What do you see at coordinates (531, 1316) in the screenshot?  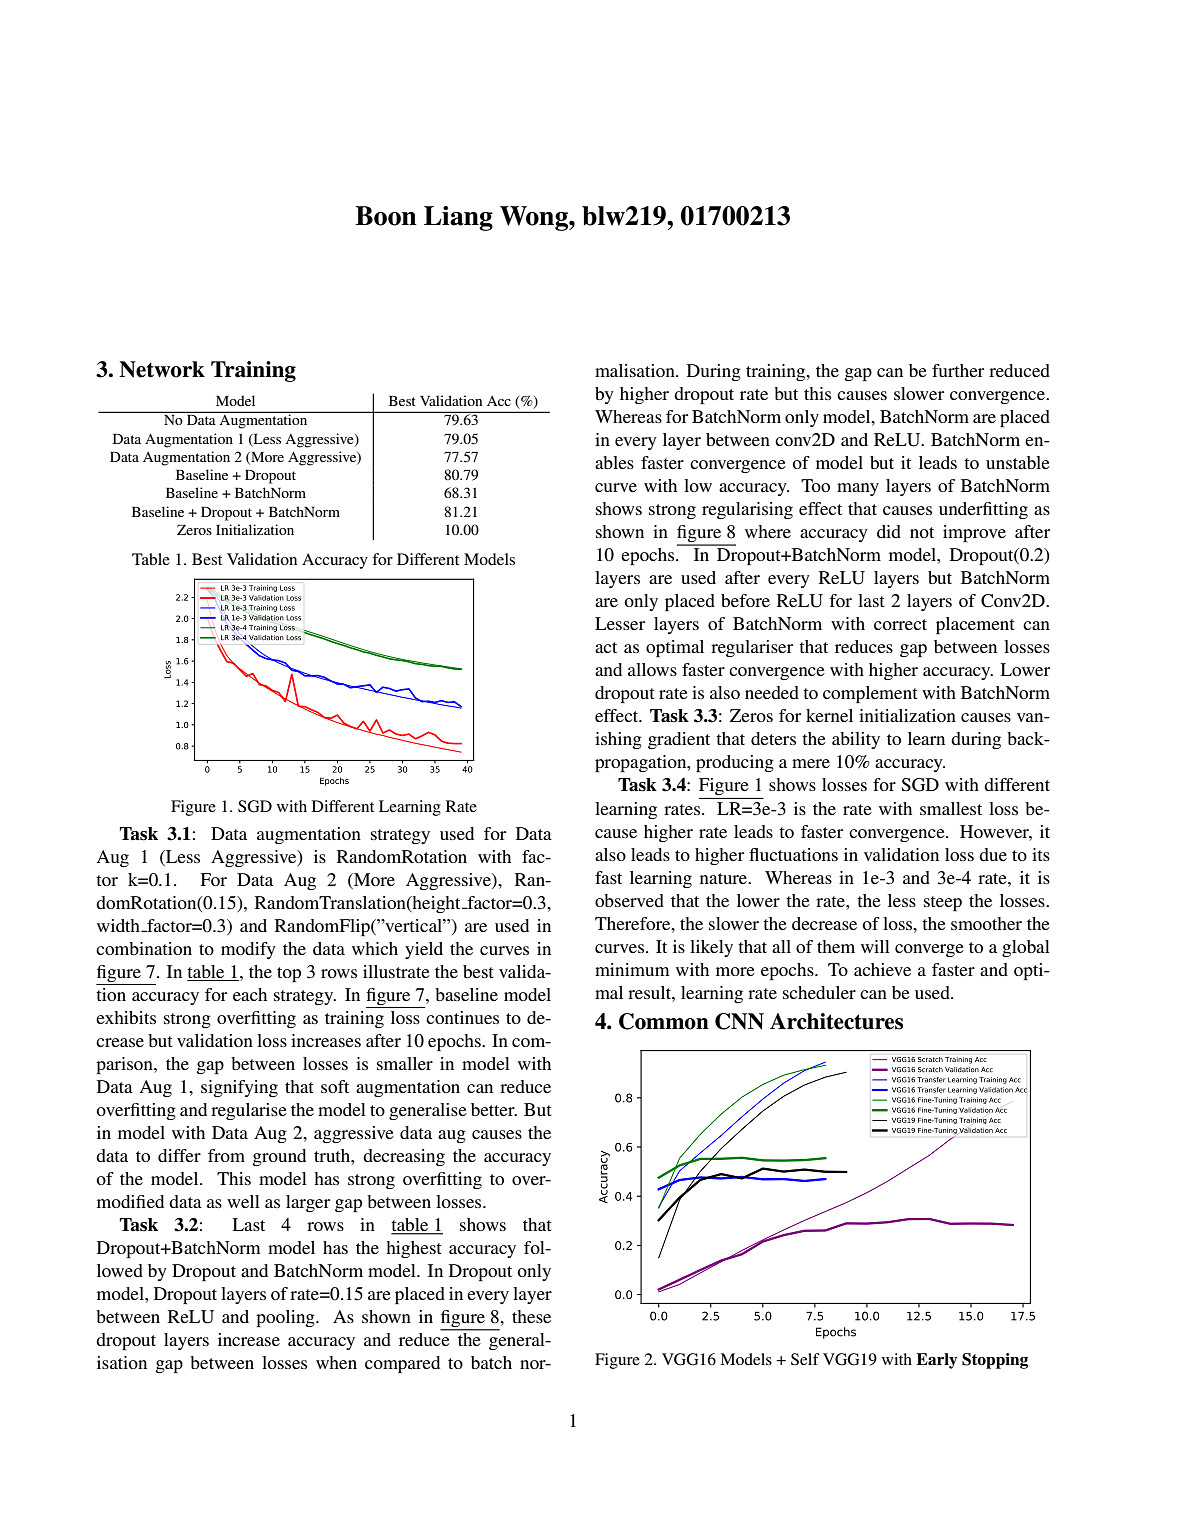 I see `these` at bounding box center [531, 1316].
